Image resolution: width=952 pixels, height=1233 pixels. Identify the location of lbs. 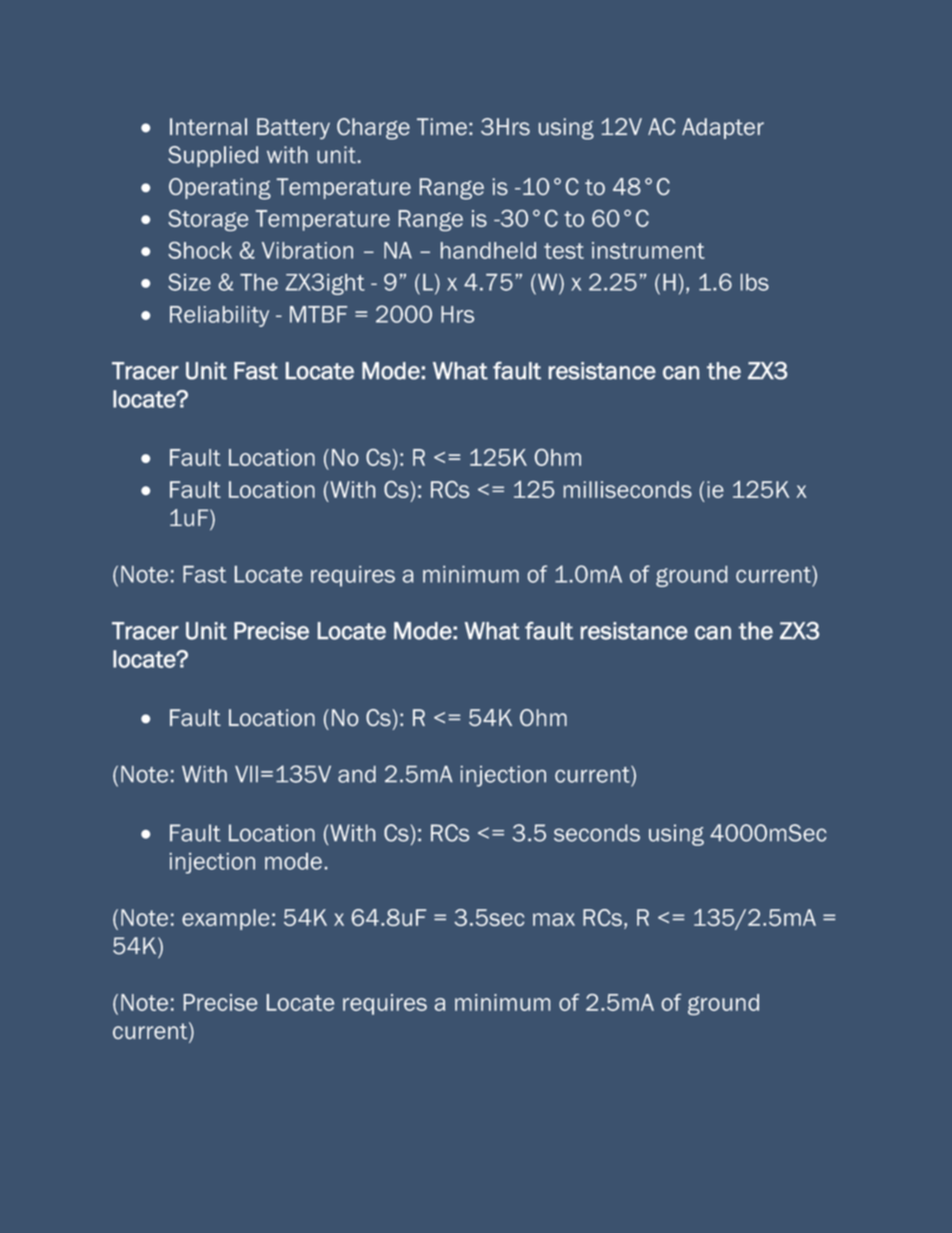
(755, 282).
